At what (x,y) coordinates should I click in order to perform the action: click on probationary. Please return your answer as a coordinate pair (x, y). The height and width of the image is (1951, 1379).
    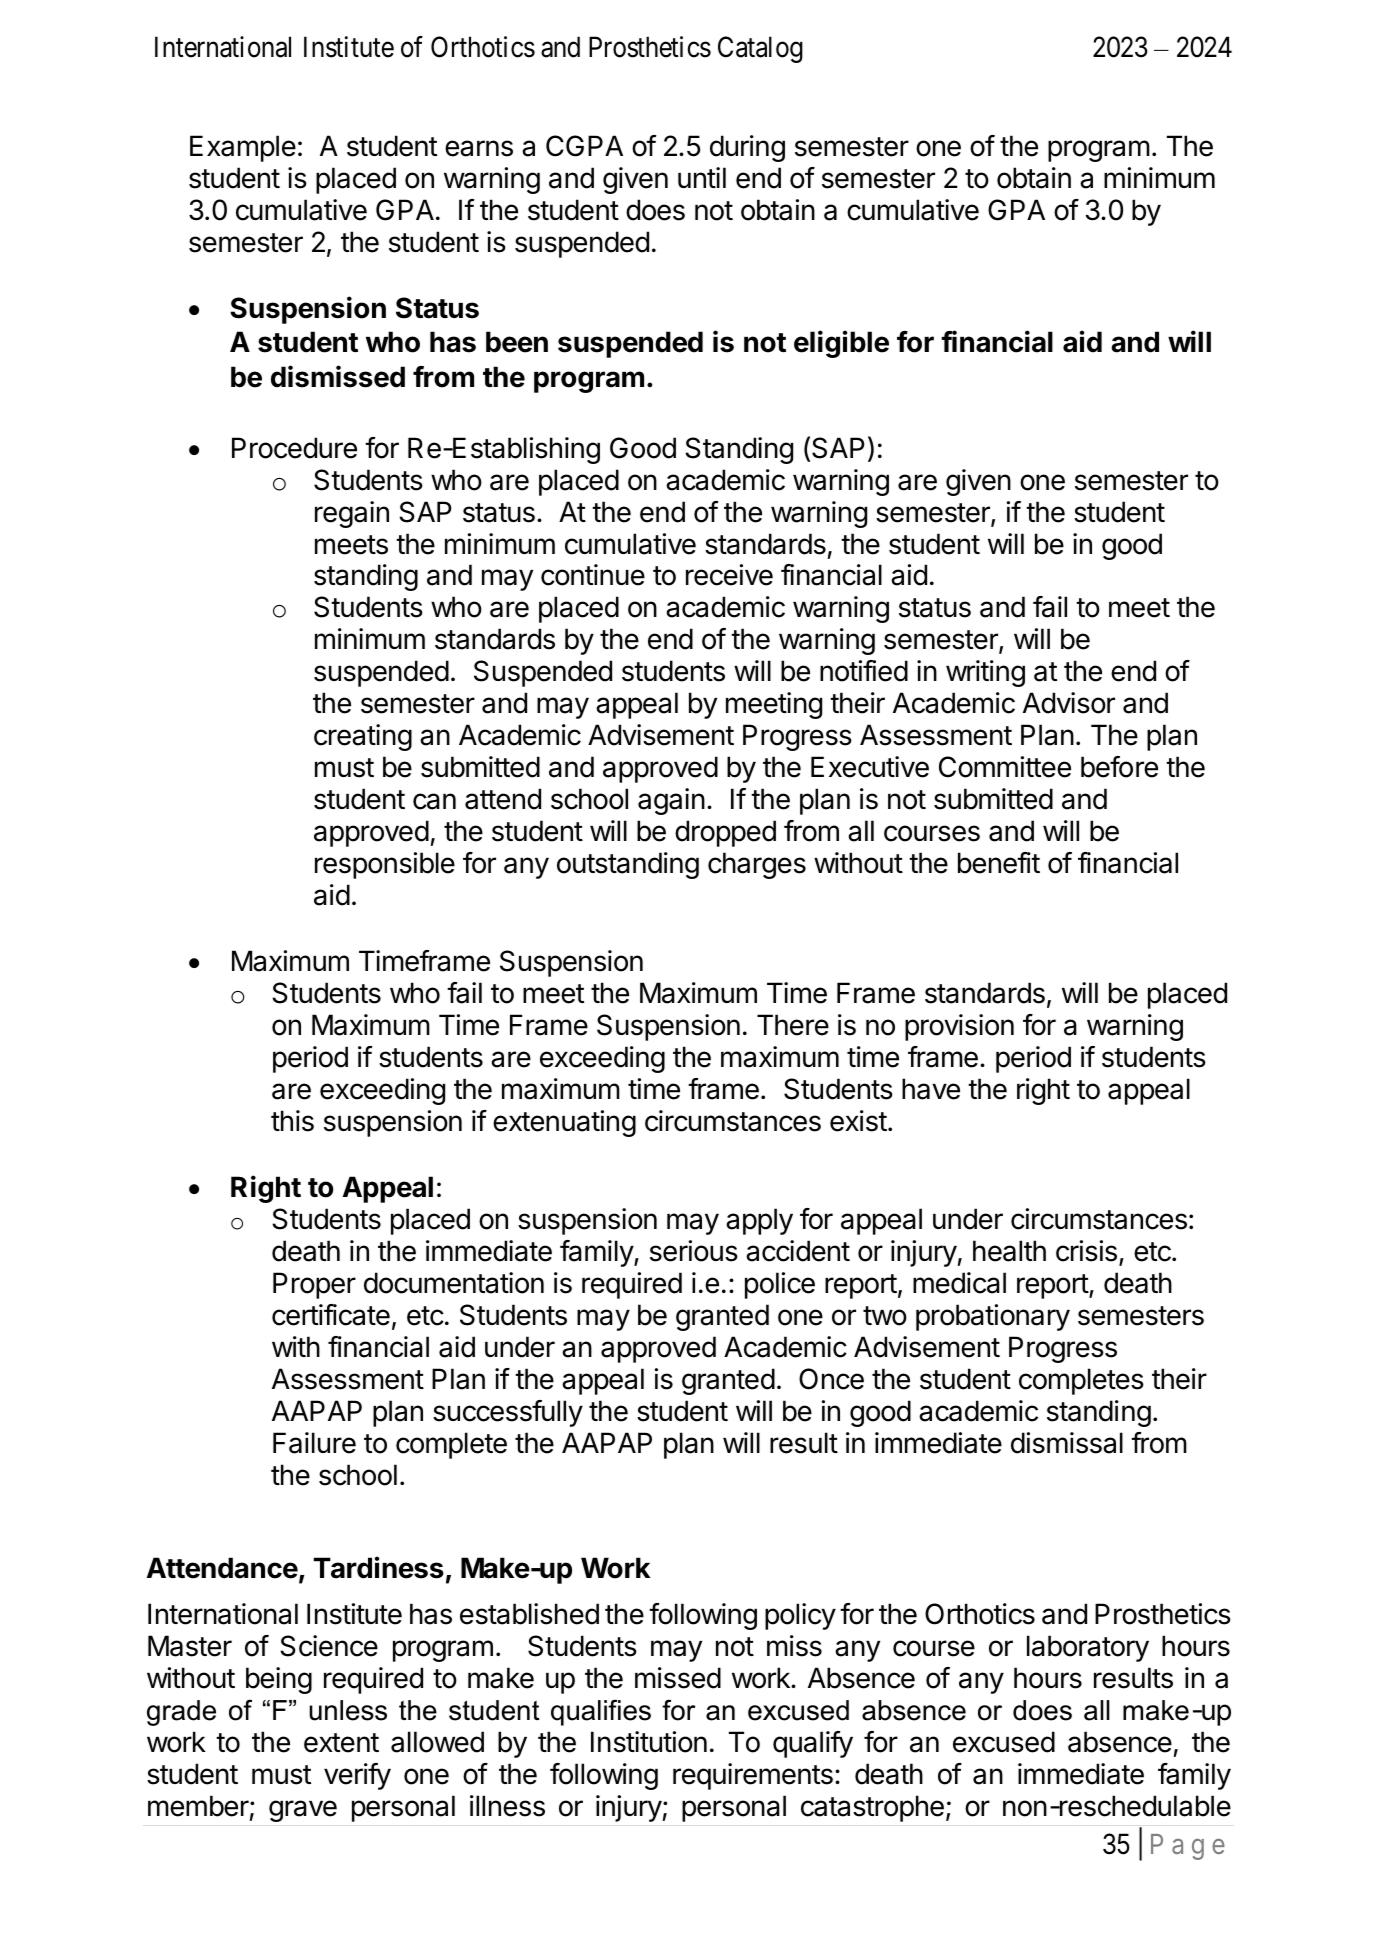
    Looking at the image, I should click on (993, 1317).
